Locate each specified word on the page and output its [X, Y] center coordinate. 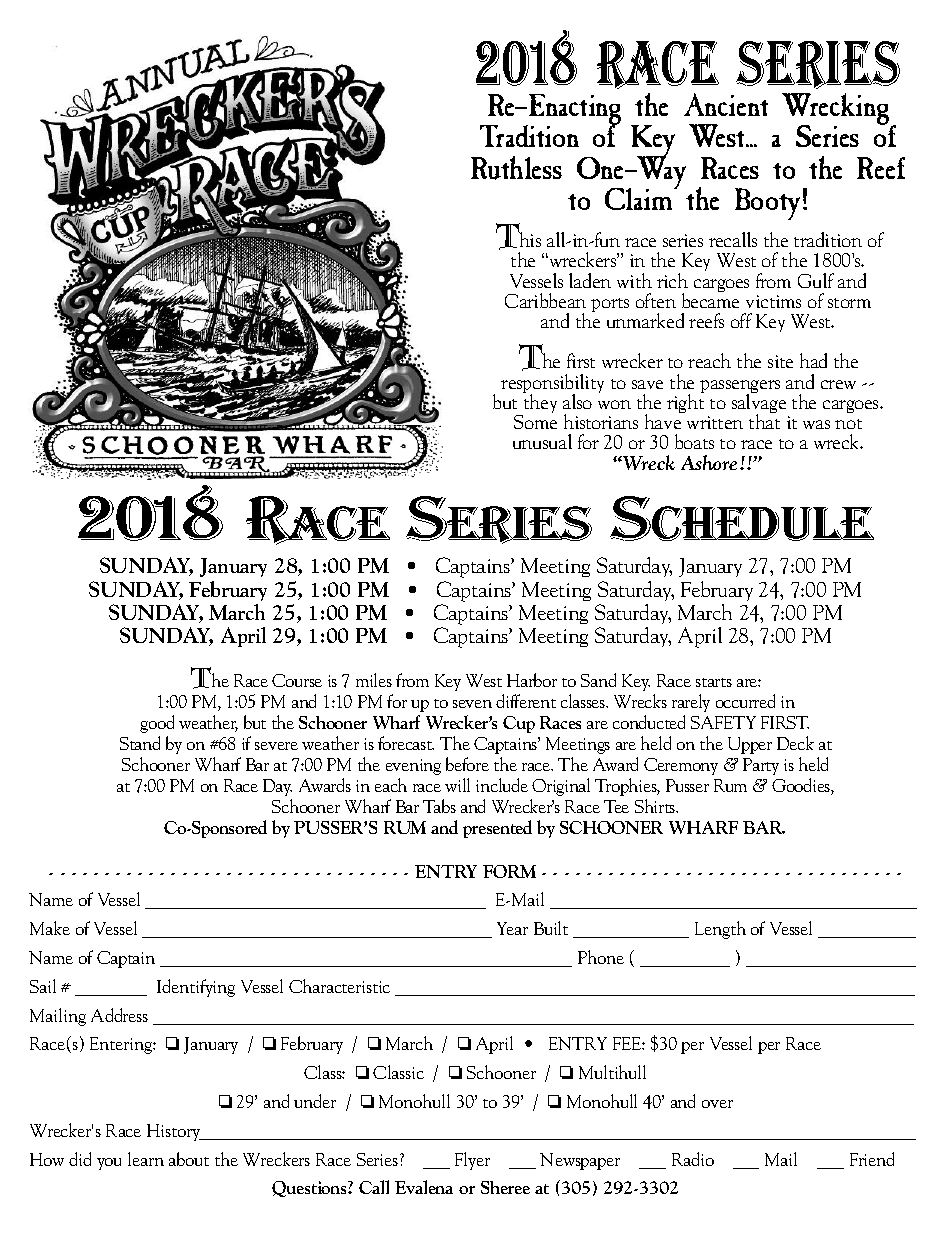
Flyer [472, 1161]
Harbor [532, 680]
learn [146, 1159]
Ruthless [516, 168]
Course [297, 680]
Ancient [726, 104]
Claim [640, 198]
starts [714, 682]
